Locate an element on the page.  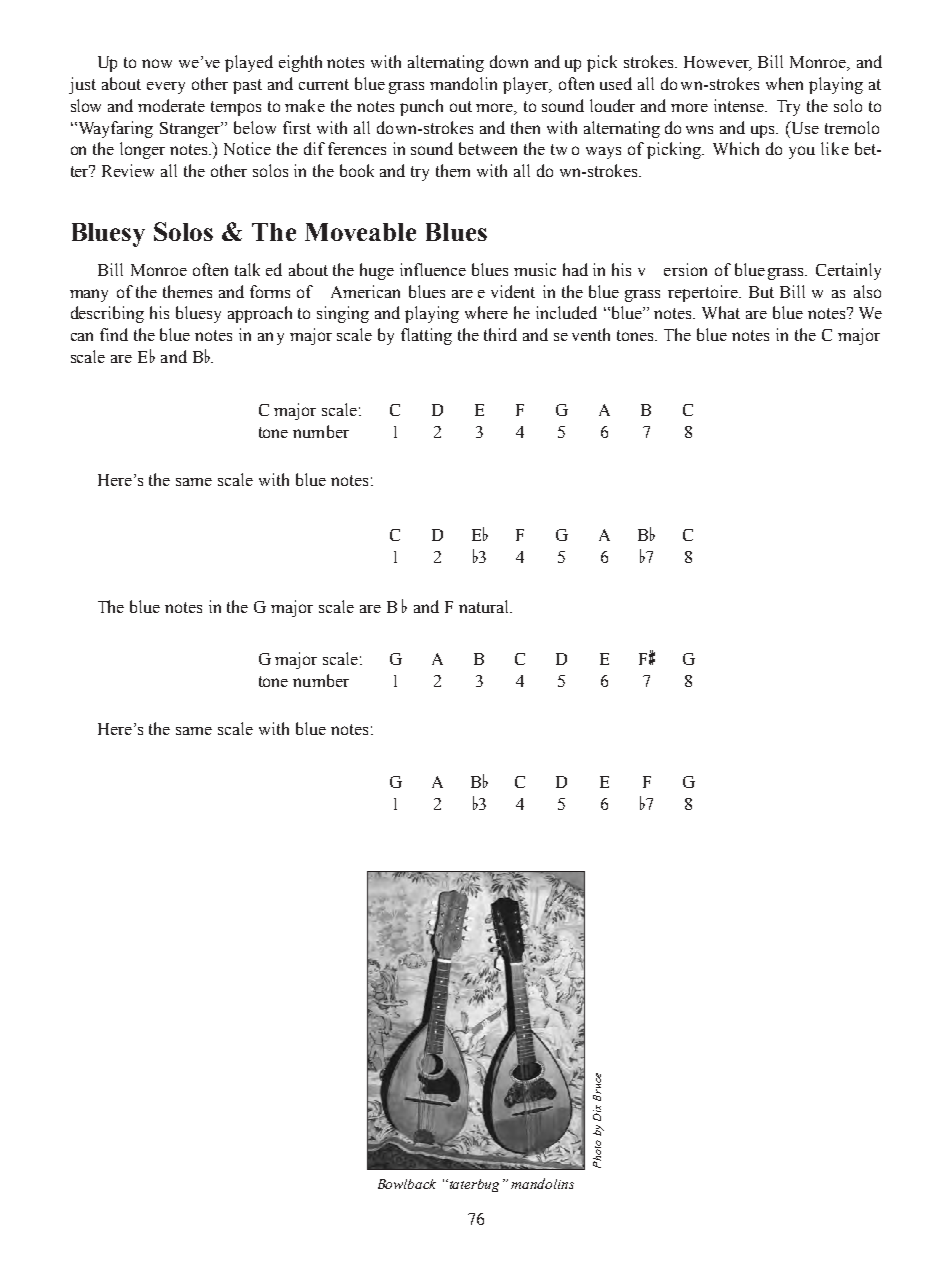
find is located at coordinates (114, 334).
